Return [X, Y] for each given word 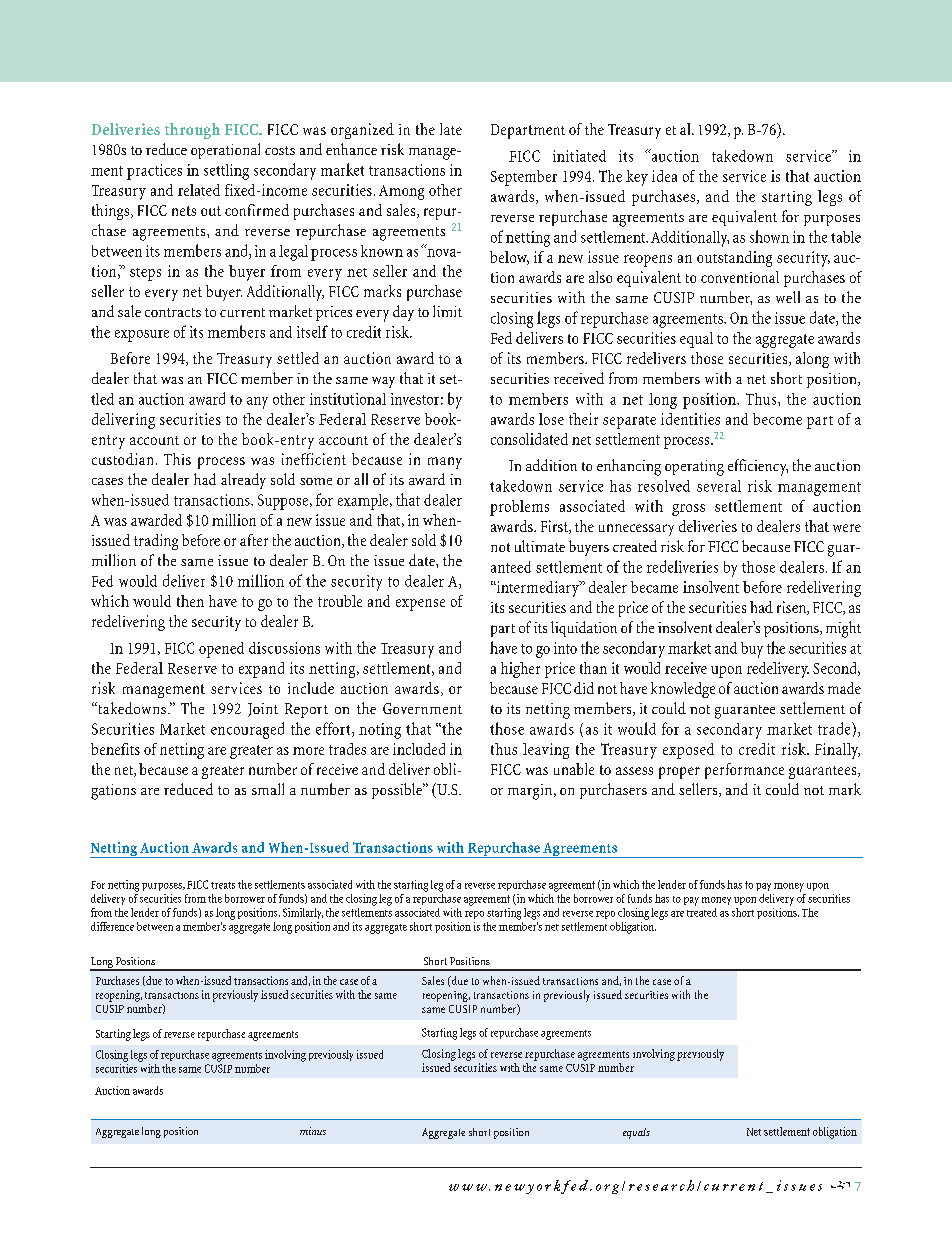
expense [420, 605]
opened [221, 650]
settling [226, 172]
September [524, 178]
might [843, 629]
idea [664, 176]
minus [313, 1131]
